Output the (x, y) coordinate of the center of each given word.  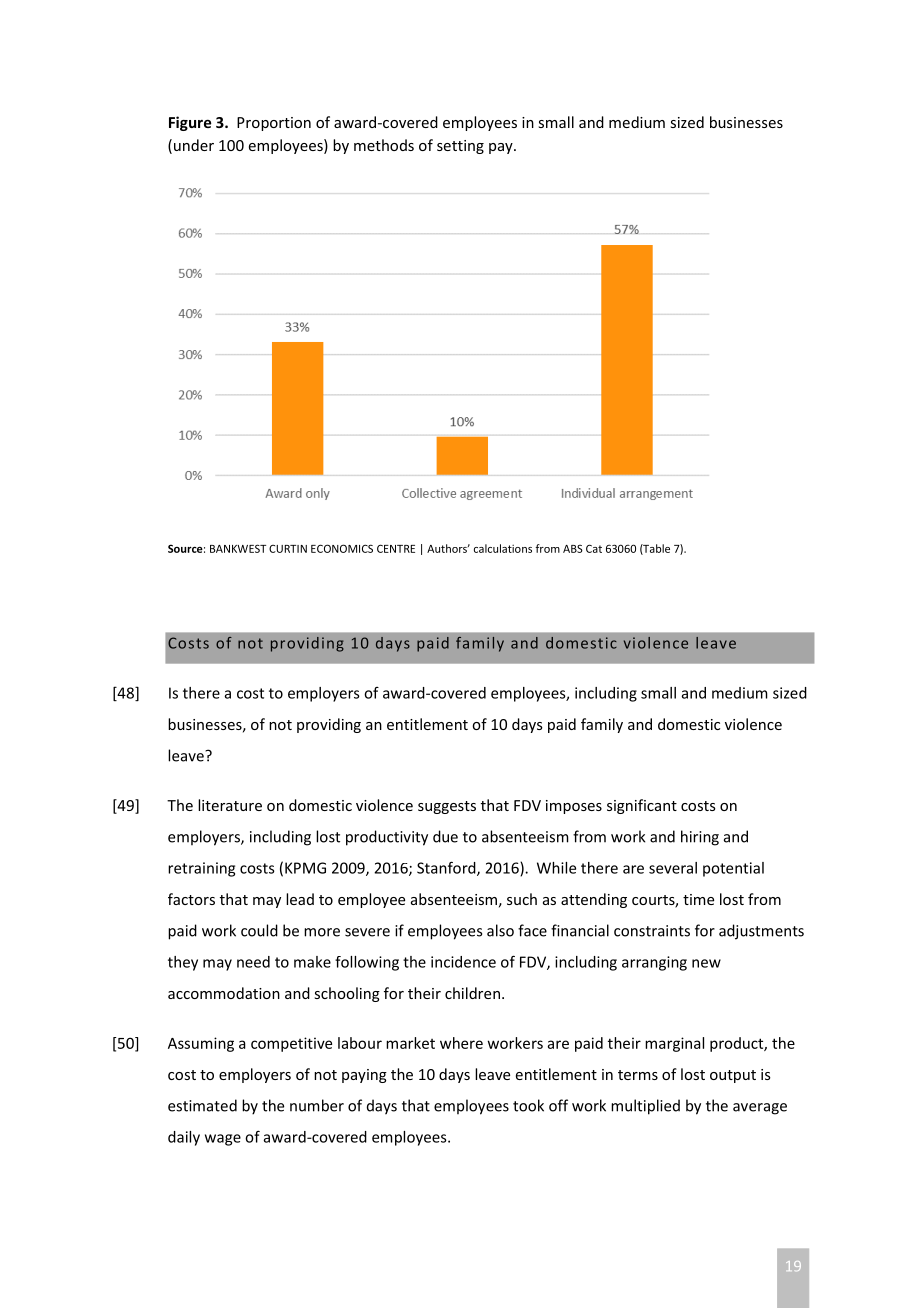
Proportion (274, 124)
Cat (594, 548)
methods (384, 145)
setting (460, 147)
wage (223, 1140)
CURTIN (288, 549)
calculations (503, 548)
